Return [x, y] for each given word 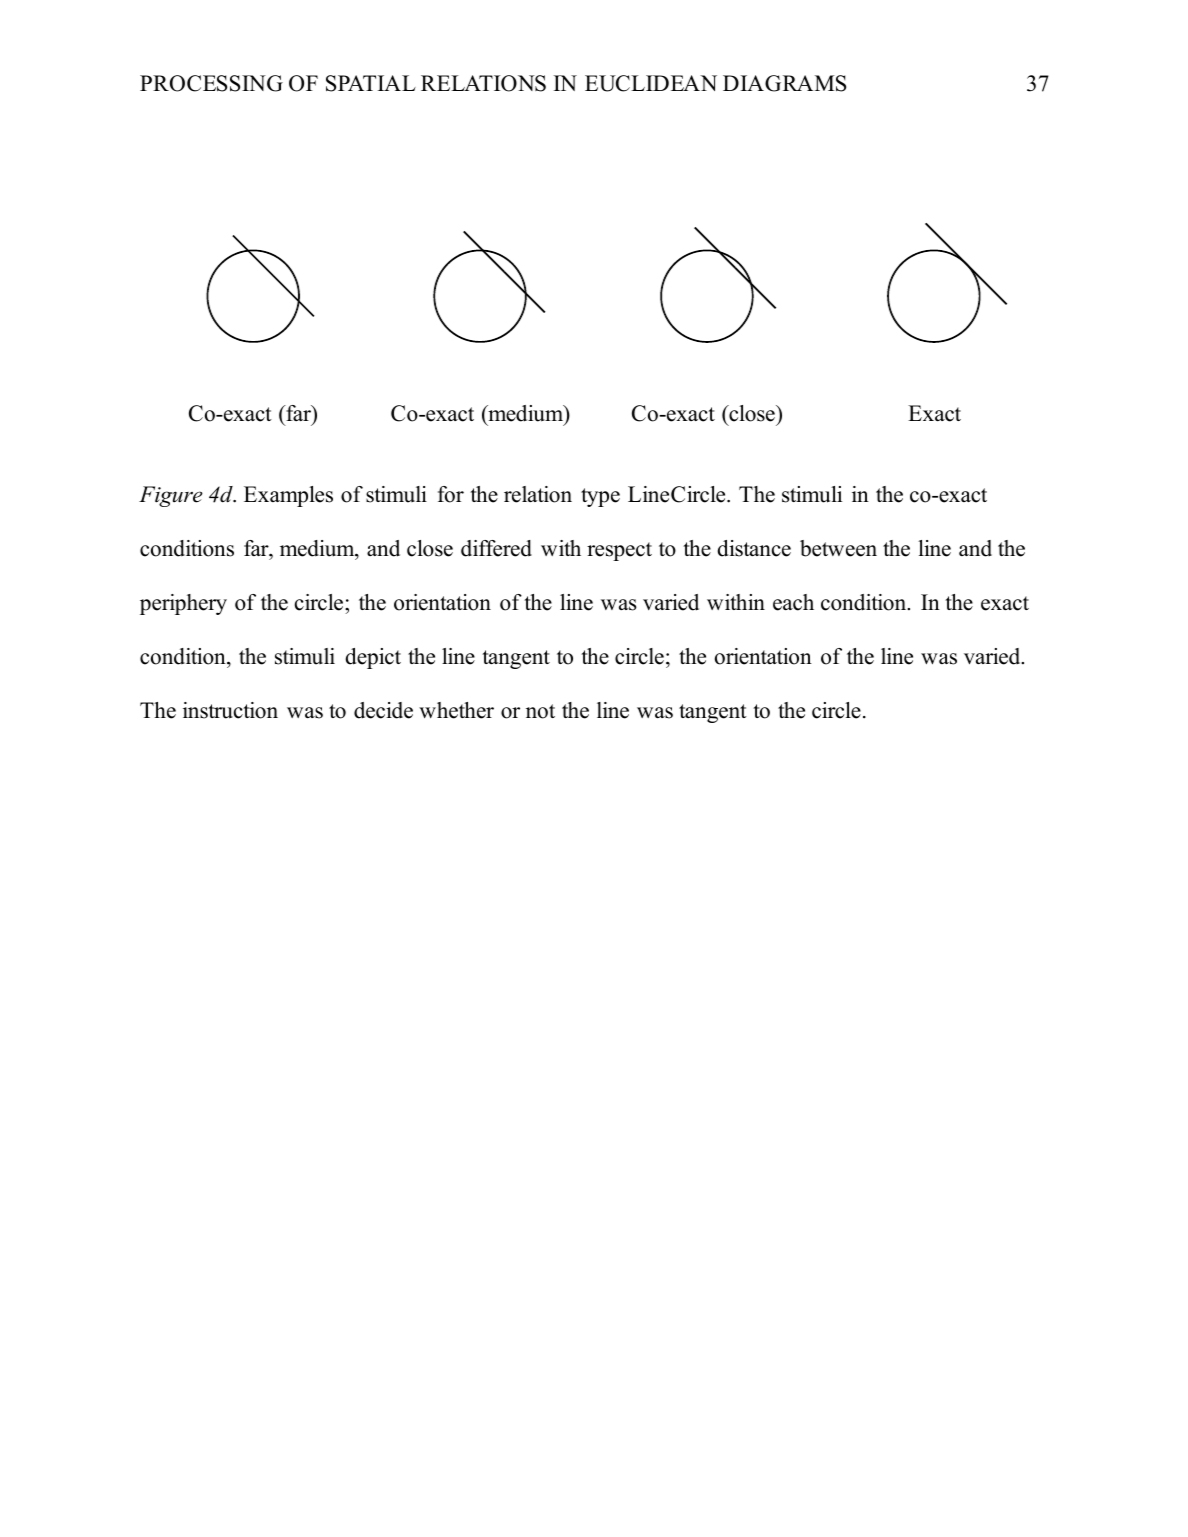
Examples [288, 496]
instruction [230, 710]
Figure [171, 496]
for [451, 494]
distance [754, 548]
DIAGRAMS [784, 83]
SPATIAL [371, 83]
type [600, 497]
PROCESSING [211, 83]
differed [496, 548]
